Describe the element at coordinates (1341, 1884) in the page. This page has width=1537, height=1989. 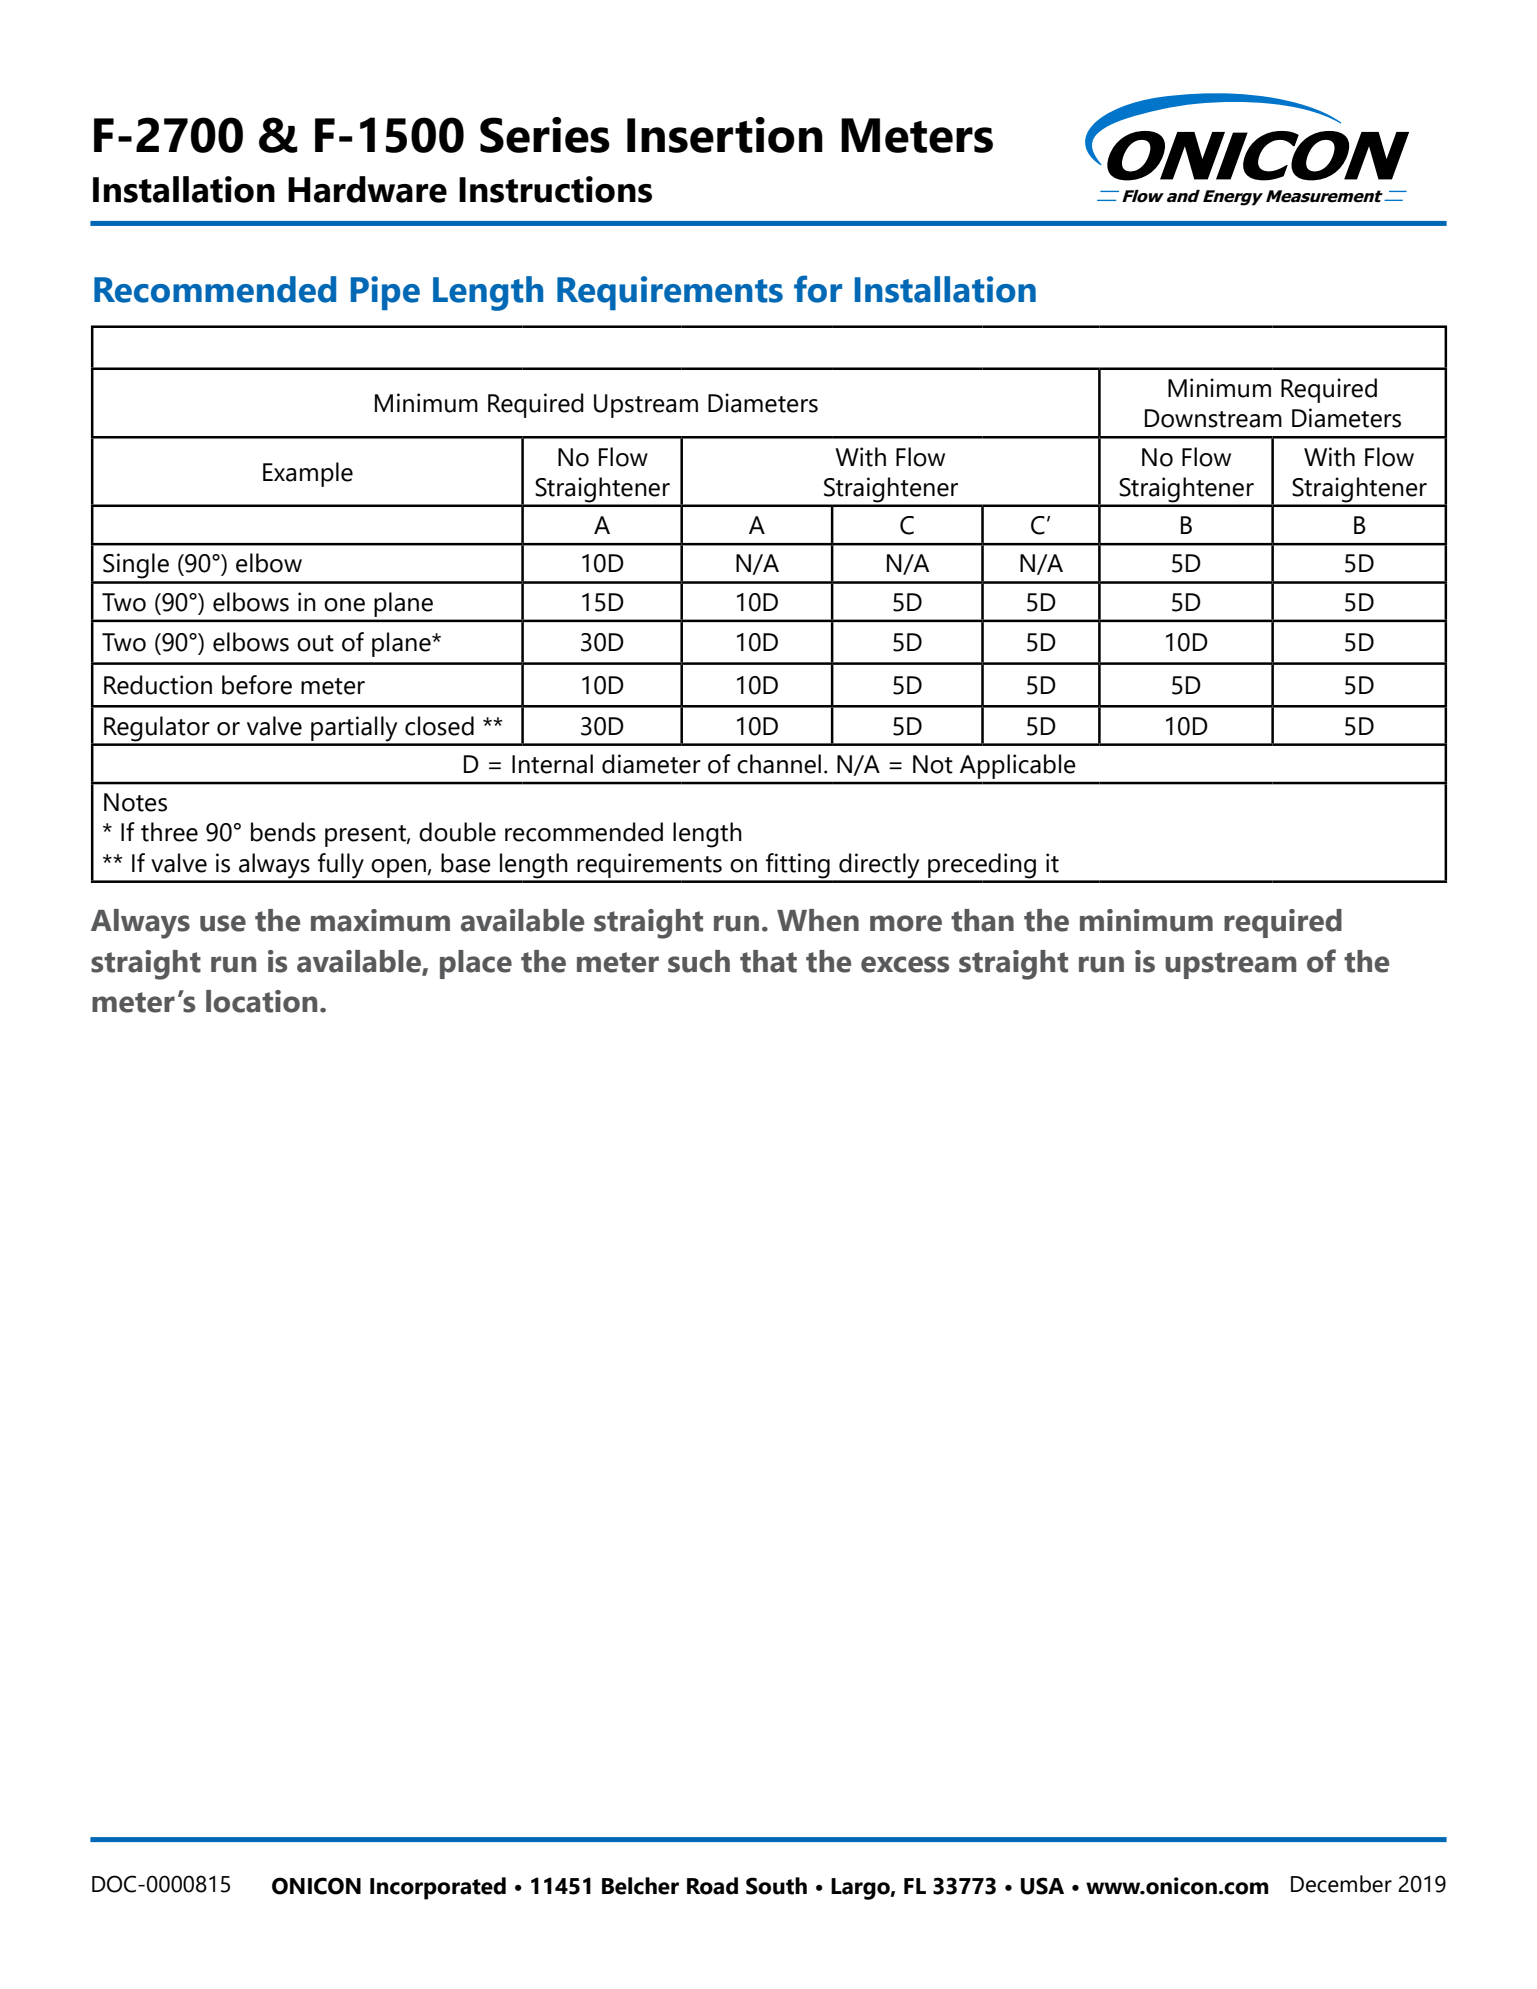
I see `December` at that location.
